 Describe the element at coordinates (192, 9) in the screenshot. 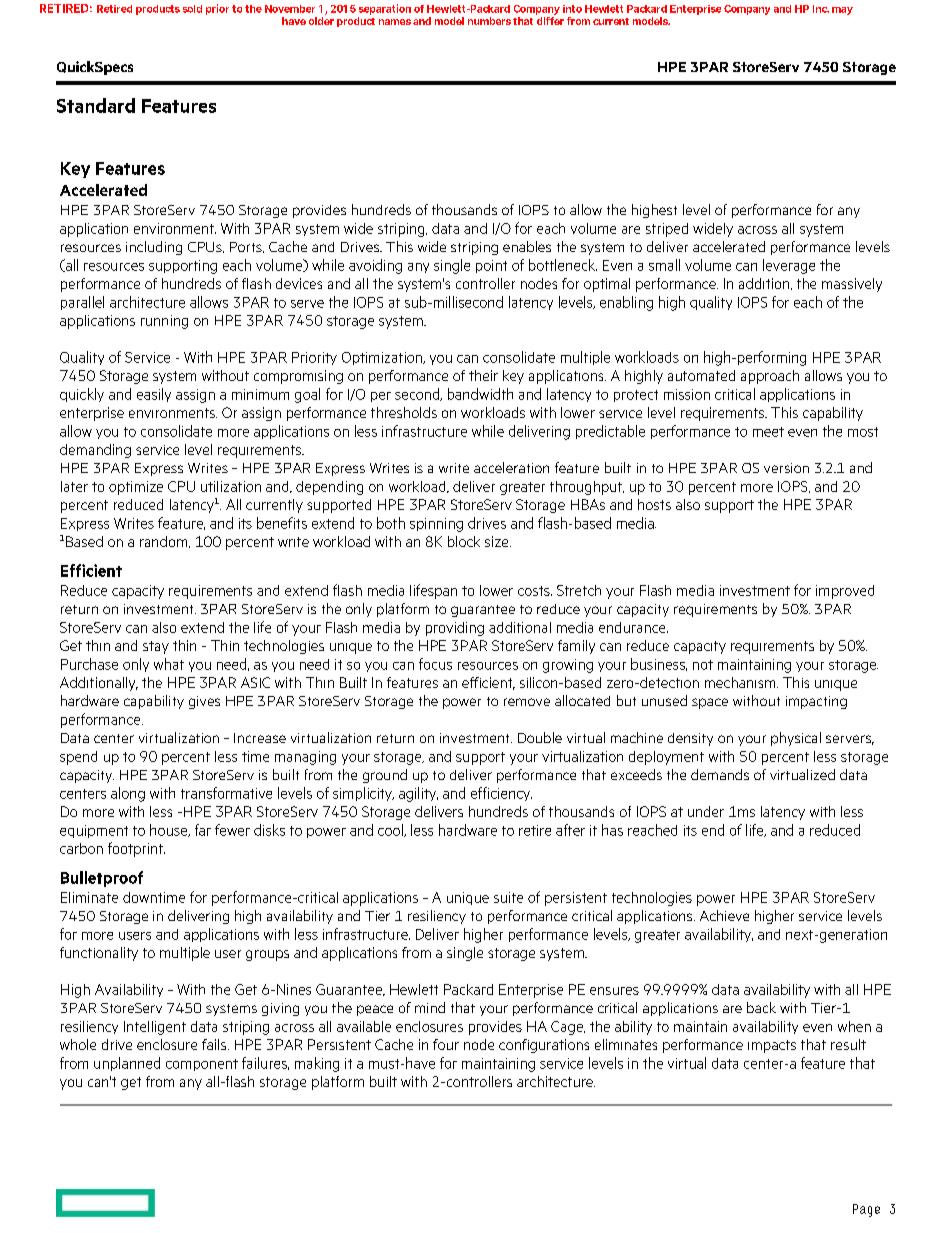

I see `sold` at that location.
